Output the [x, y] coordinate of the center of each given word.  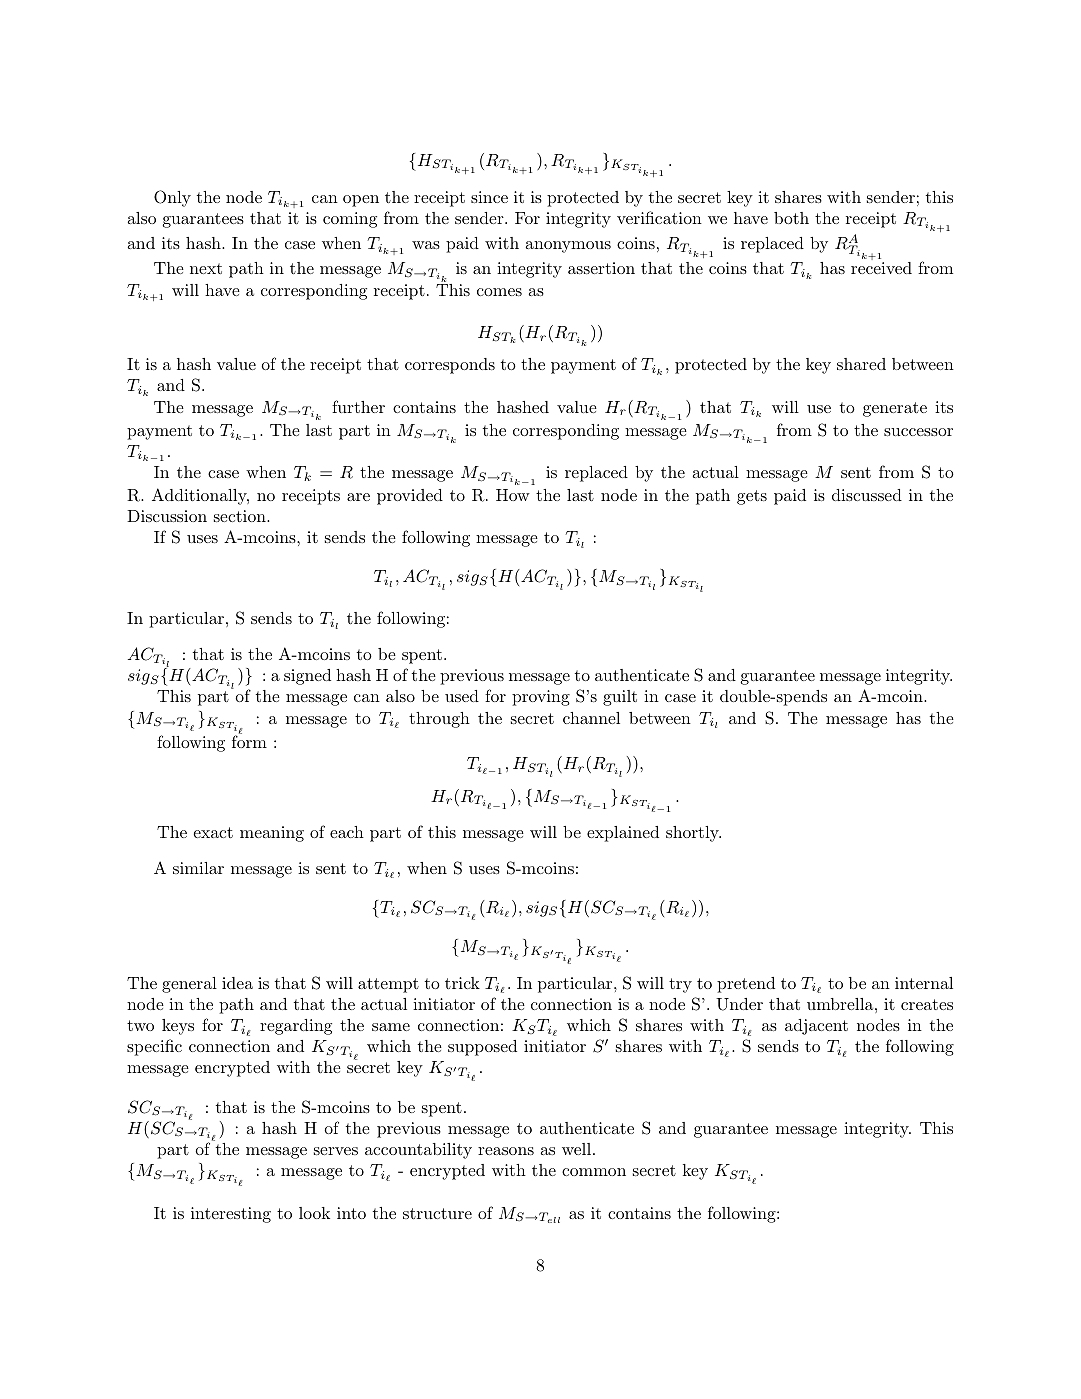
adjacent [816, 1027]
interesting [231, 1215]
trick [462, 983]
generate [895, 409]
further [358, 406]
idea [237, 983]
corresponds [450, 366]
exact [213, 832]
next [206, 268]
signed [307, 677]
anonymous [568, 247]
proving [541, 698]
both [791, 218]
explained [623, 834]
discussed [867, 495]
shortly [693, 834]
